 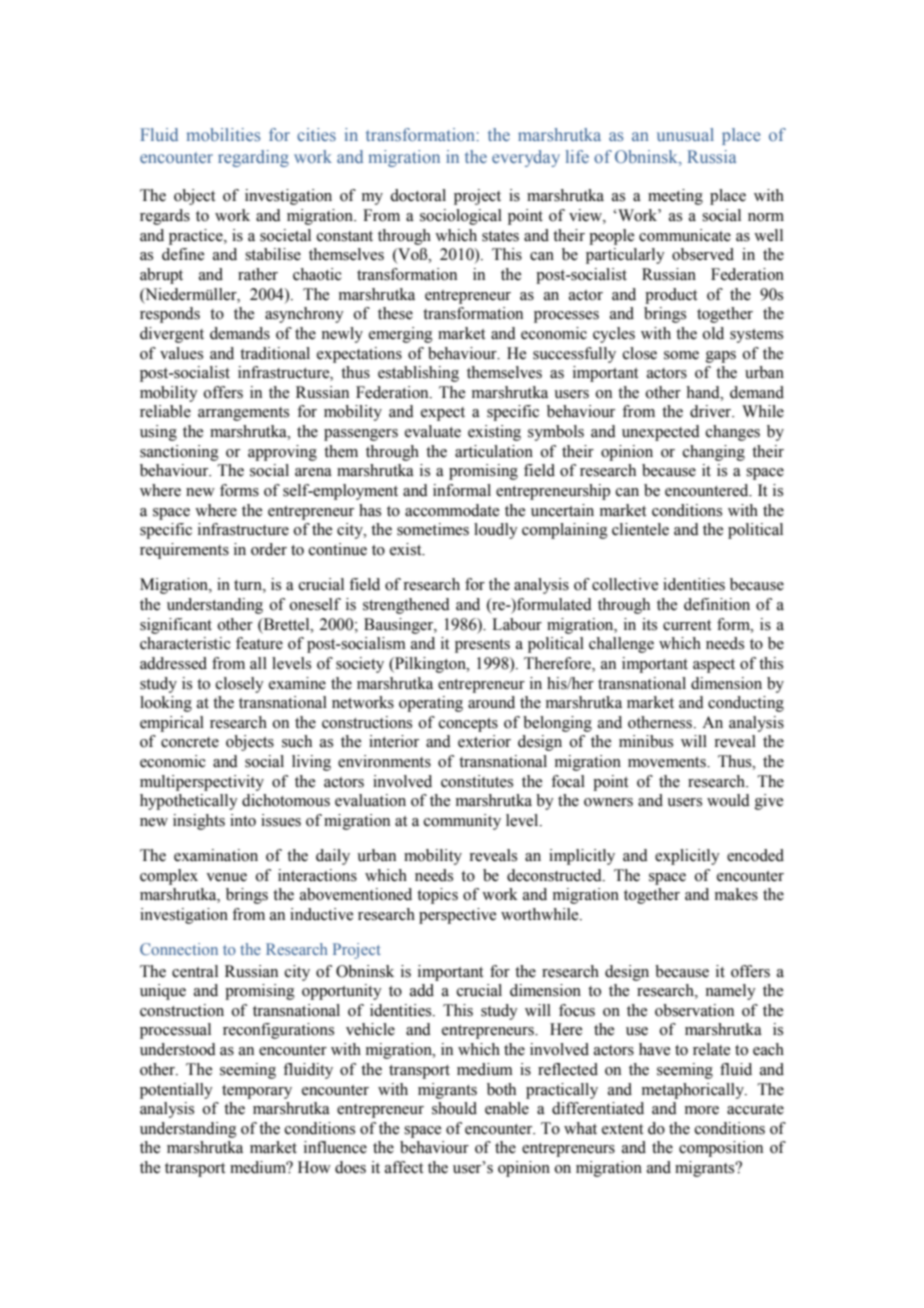 I want to click on arrangements, so click(x=243, y=414).
